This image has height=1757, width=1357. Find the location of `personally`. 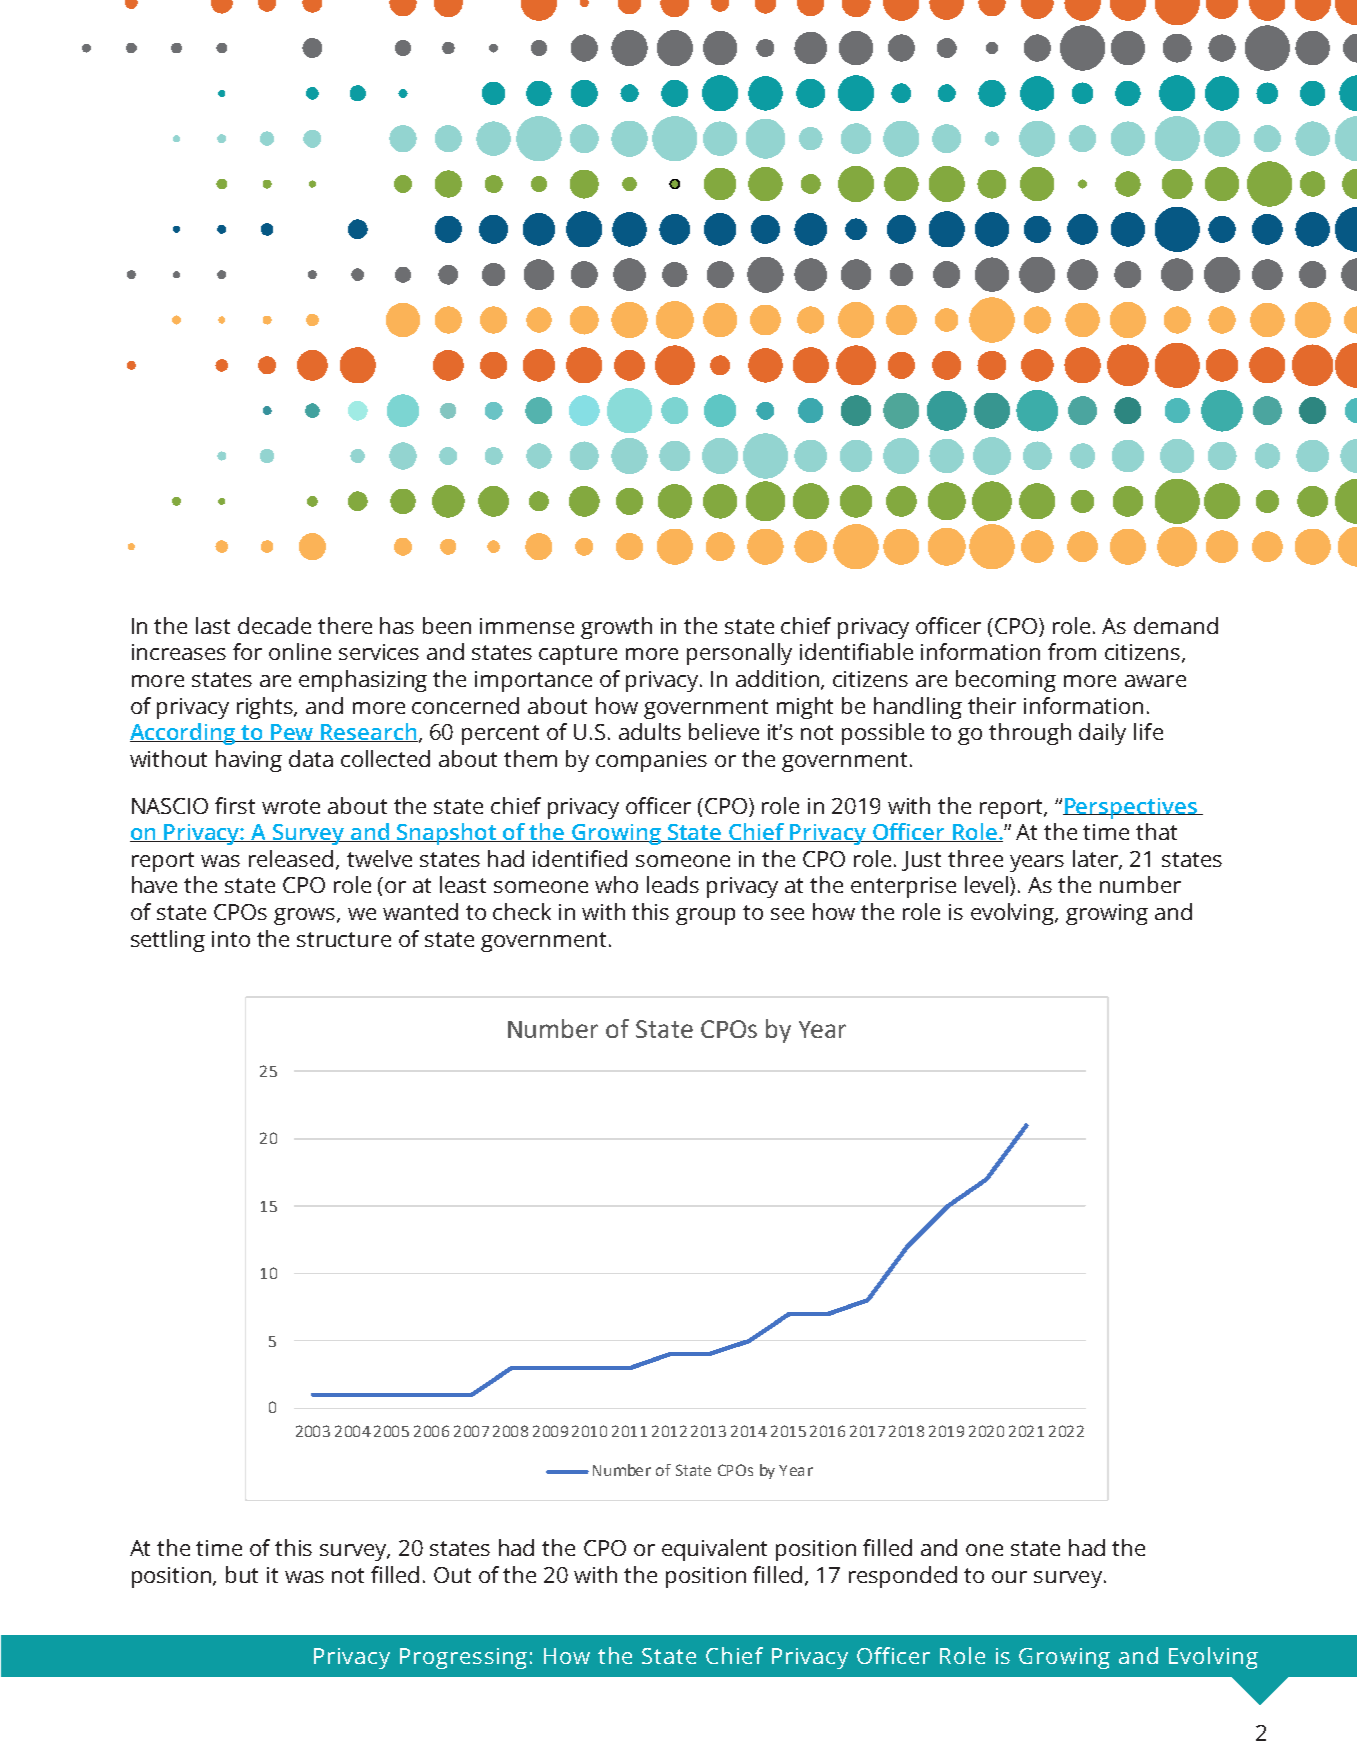

personally is located at coordinates (739, 654).
